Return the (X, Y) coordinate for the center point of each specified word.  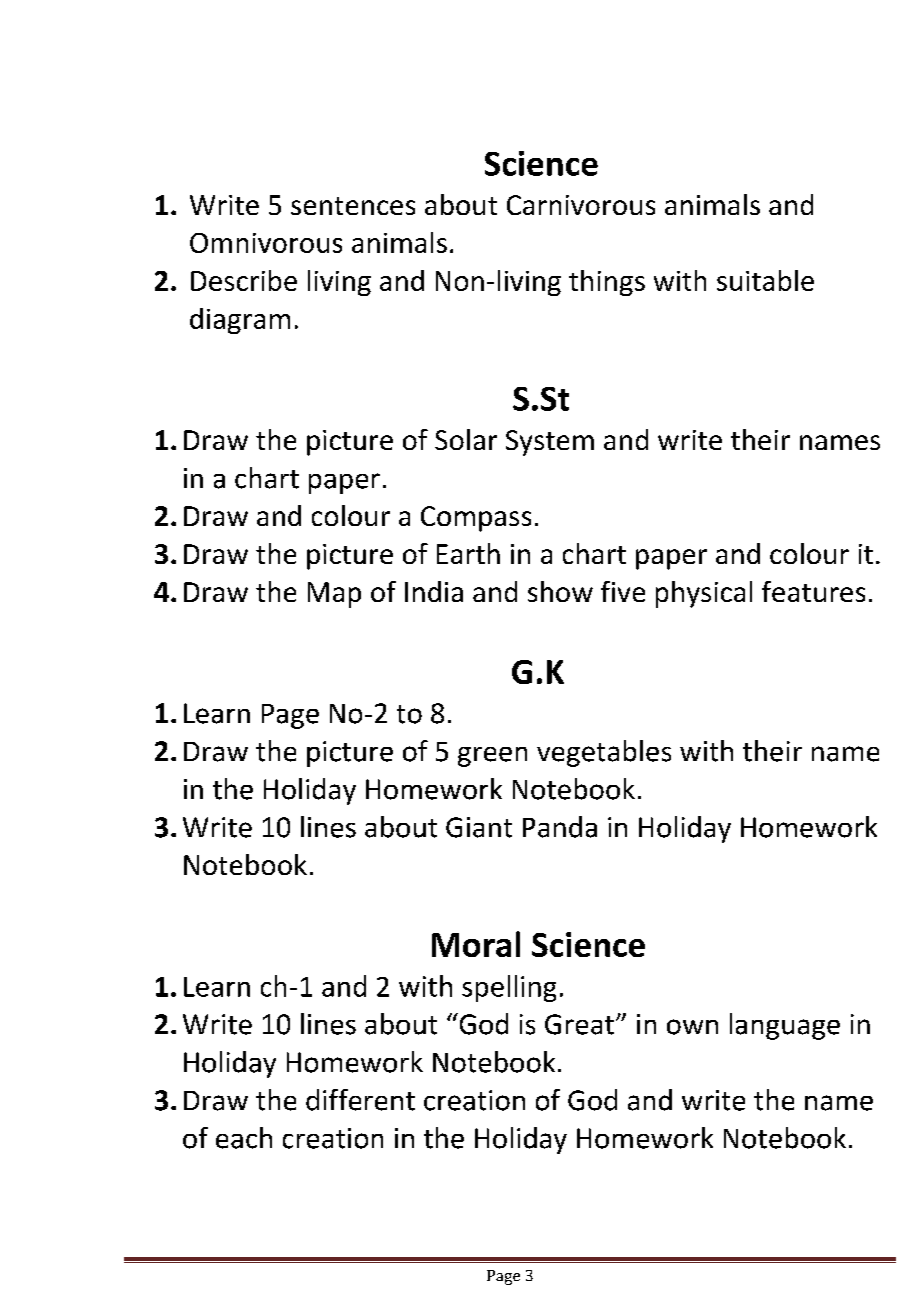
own (692, 1027)
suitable (765, 280)
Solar (466, 439)
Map (334, 595)
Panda (560, 827)
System (550, 443)
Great (579, 1024)
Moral (476, 944)
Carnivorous (581, 205)
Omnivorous (266, 243)
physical (704, 594)
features (813, 591)
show (560, 591)
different (360, 1100)
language (785, 1026)
